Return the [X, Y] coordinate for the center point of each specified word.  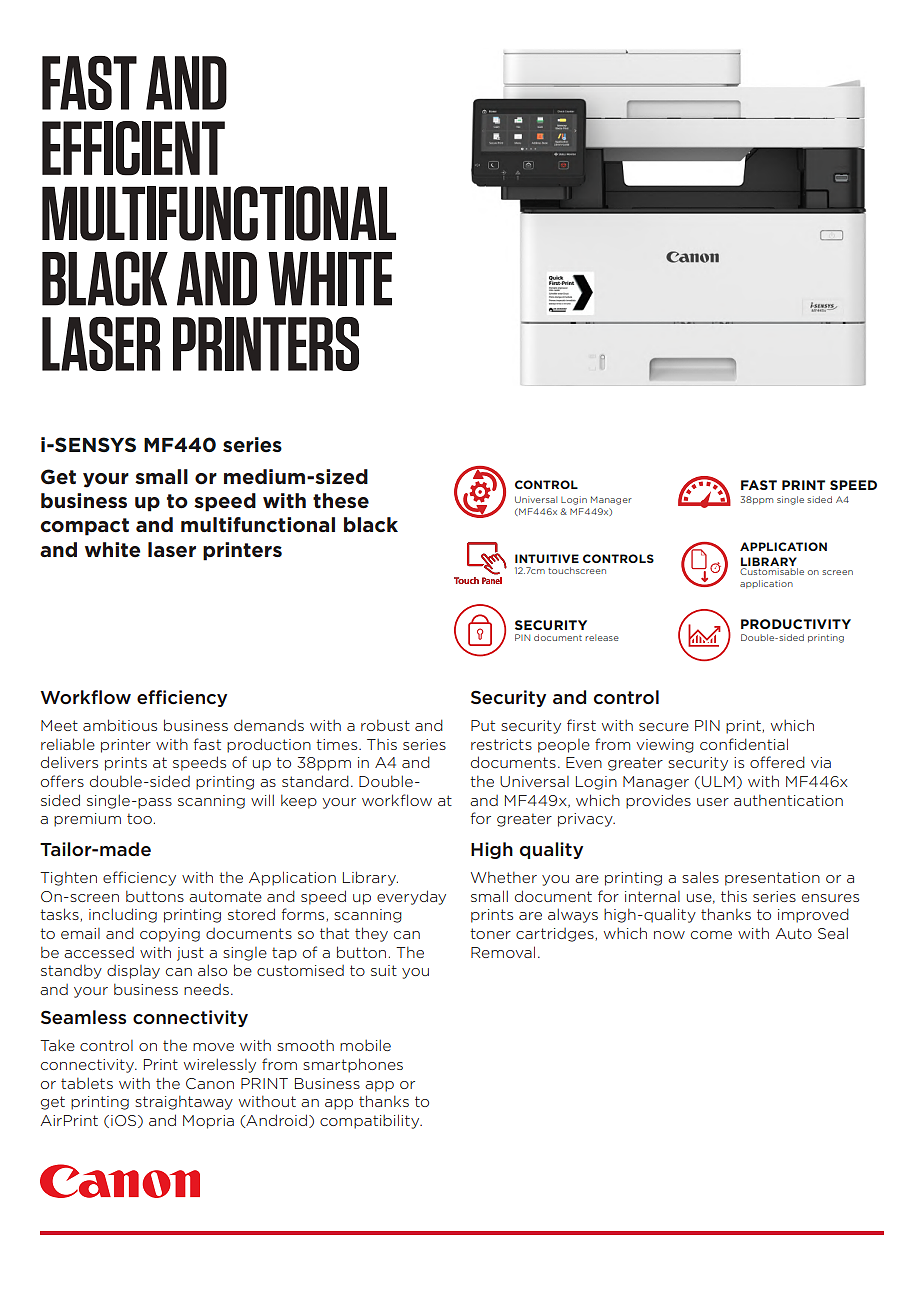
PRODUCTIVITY [796, 624]
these [341, 501]
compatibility [371, 1121]
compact [84, 527]
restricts [501, 744]
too [139, 818]
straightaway [184, 1103]
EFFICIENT [133, 148]
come [711, 935]
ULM [718, 781]
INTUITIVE [547, 558]
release [602, 637]
